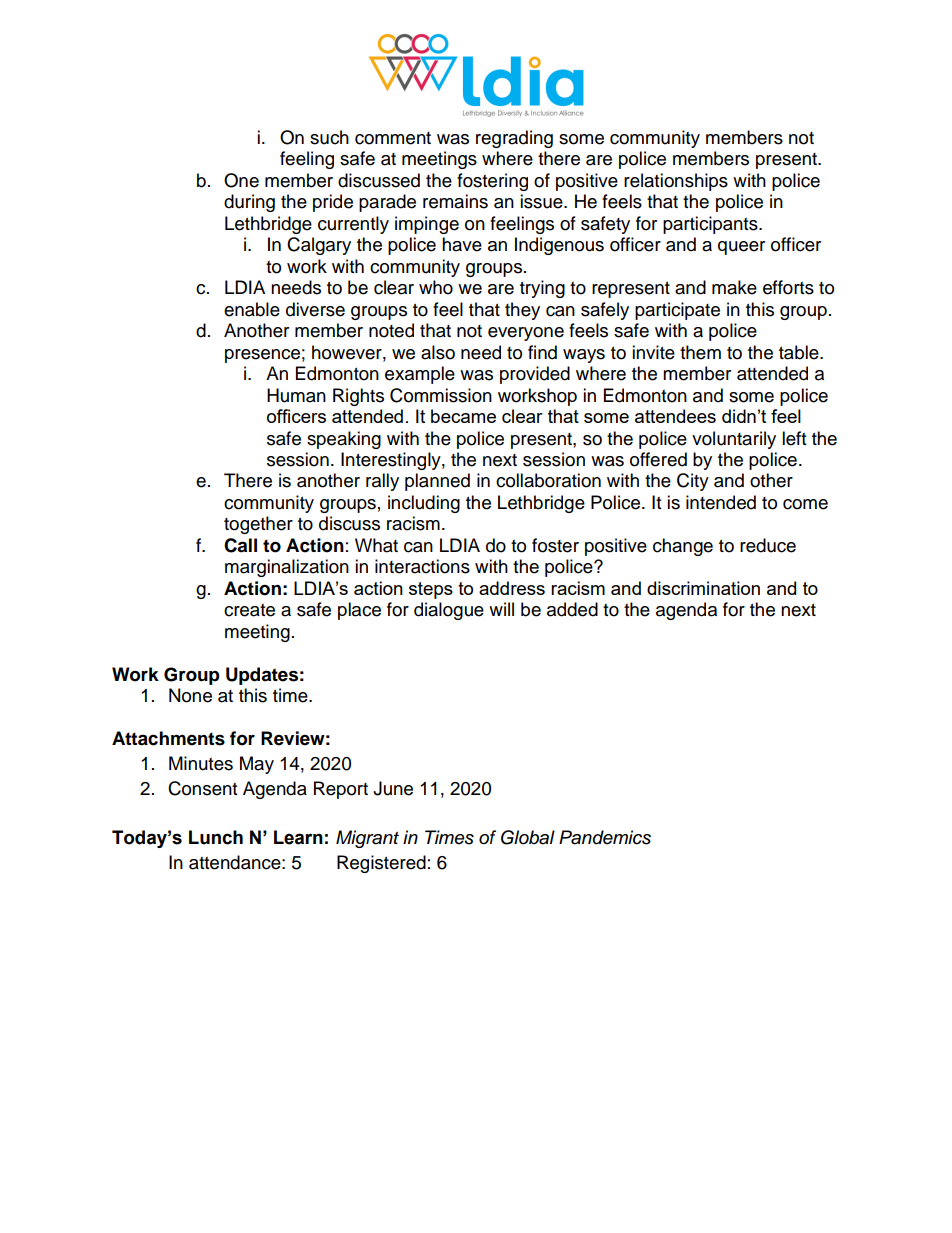 The image size is (952, 1233). I want to click on will, so click(501, 609).
